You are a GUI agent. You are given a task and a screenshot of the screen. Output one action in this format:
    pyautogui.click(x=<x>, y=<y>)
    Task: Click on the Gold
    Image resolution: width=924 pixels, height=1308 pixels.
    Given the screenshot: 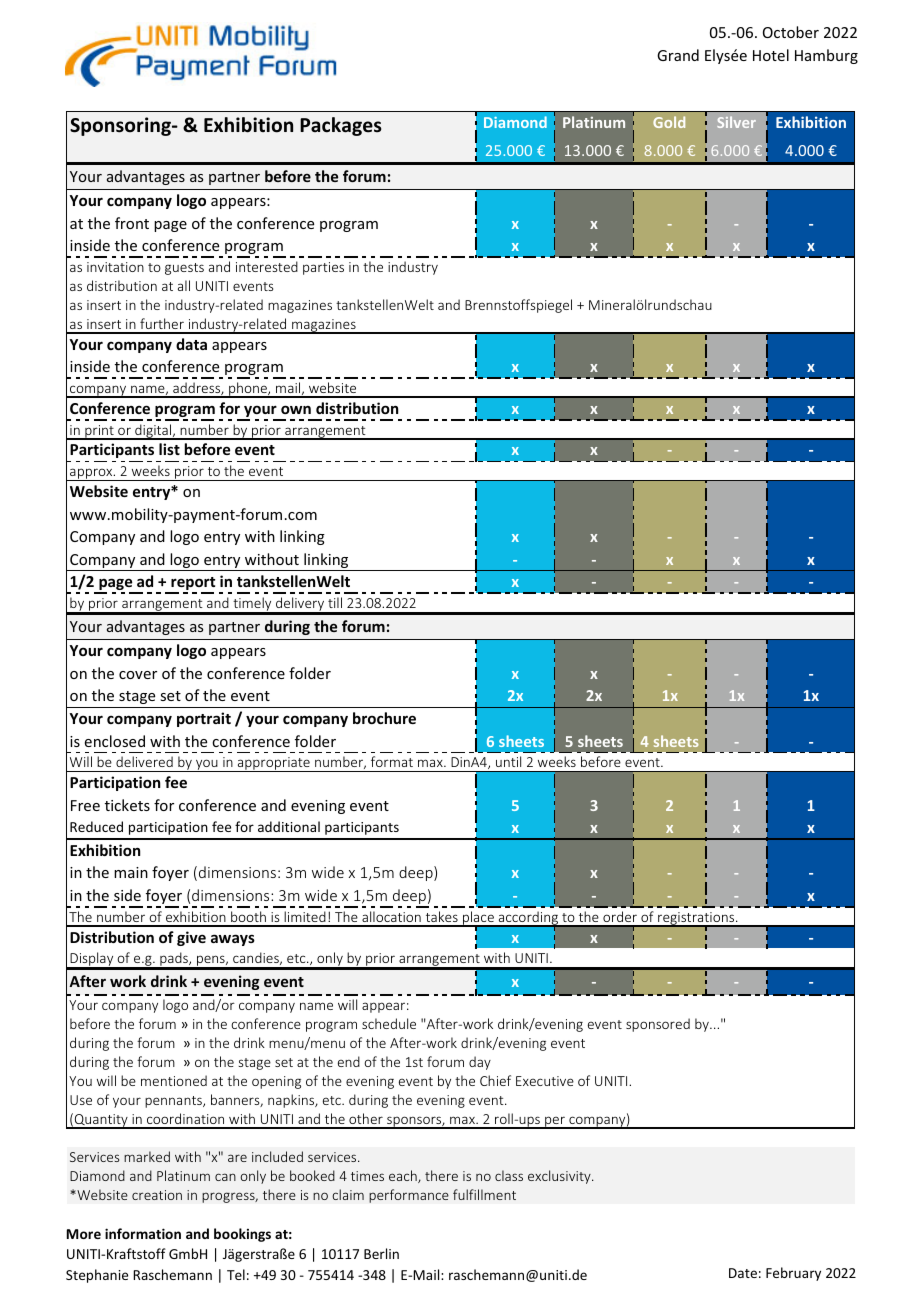 What is the action you would take?
    pyautogui.click(x=669, y=122)
